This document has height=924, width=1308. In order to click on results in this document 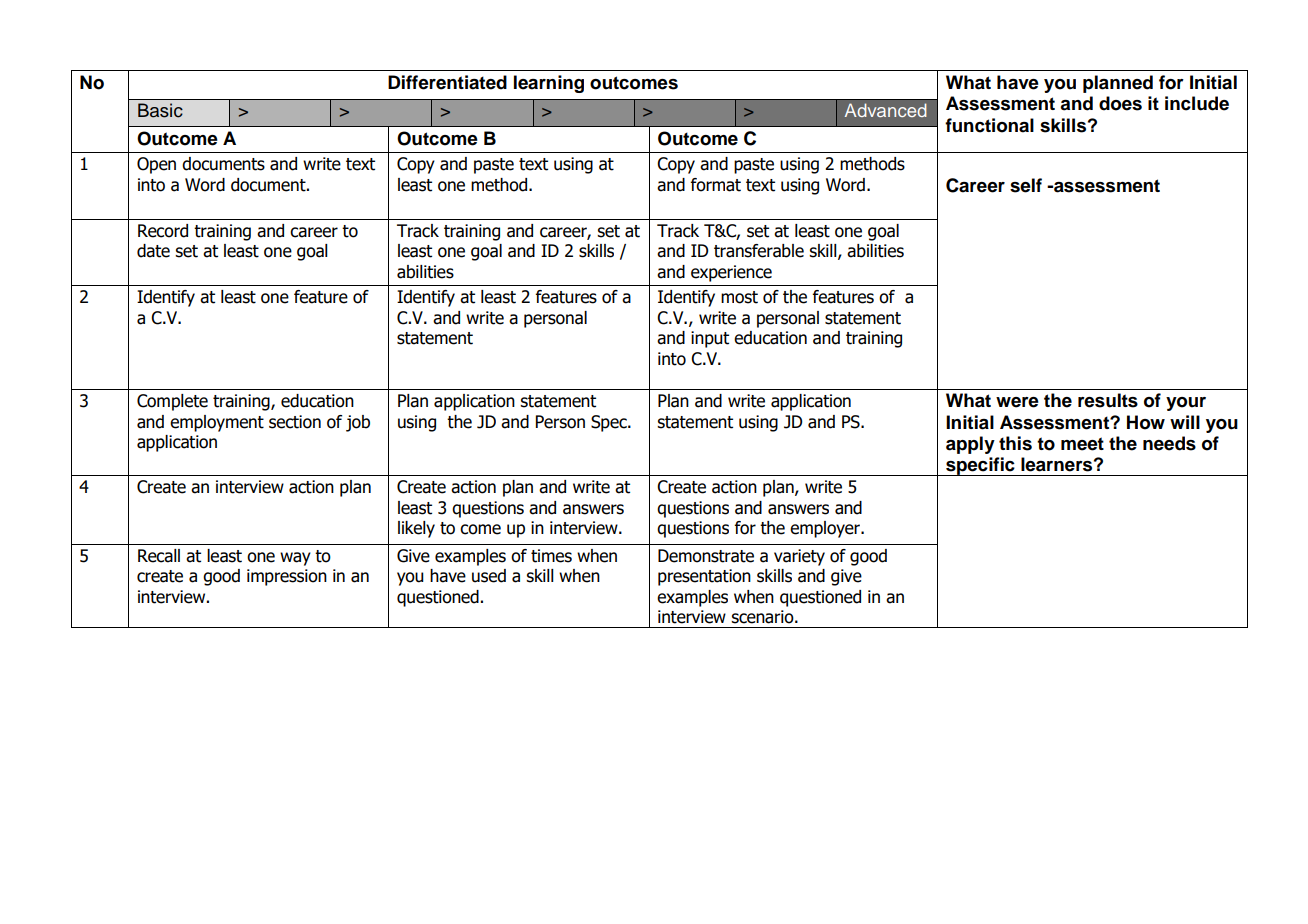, I will do `click(1108, 400)`.
